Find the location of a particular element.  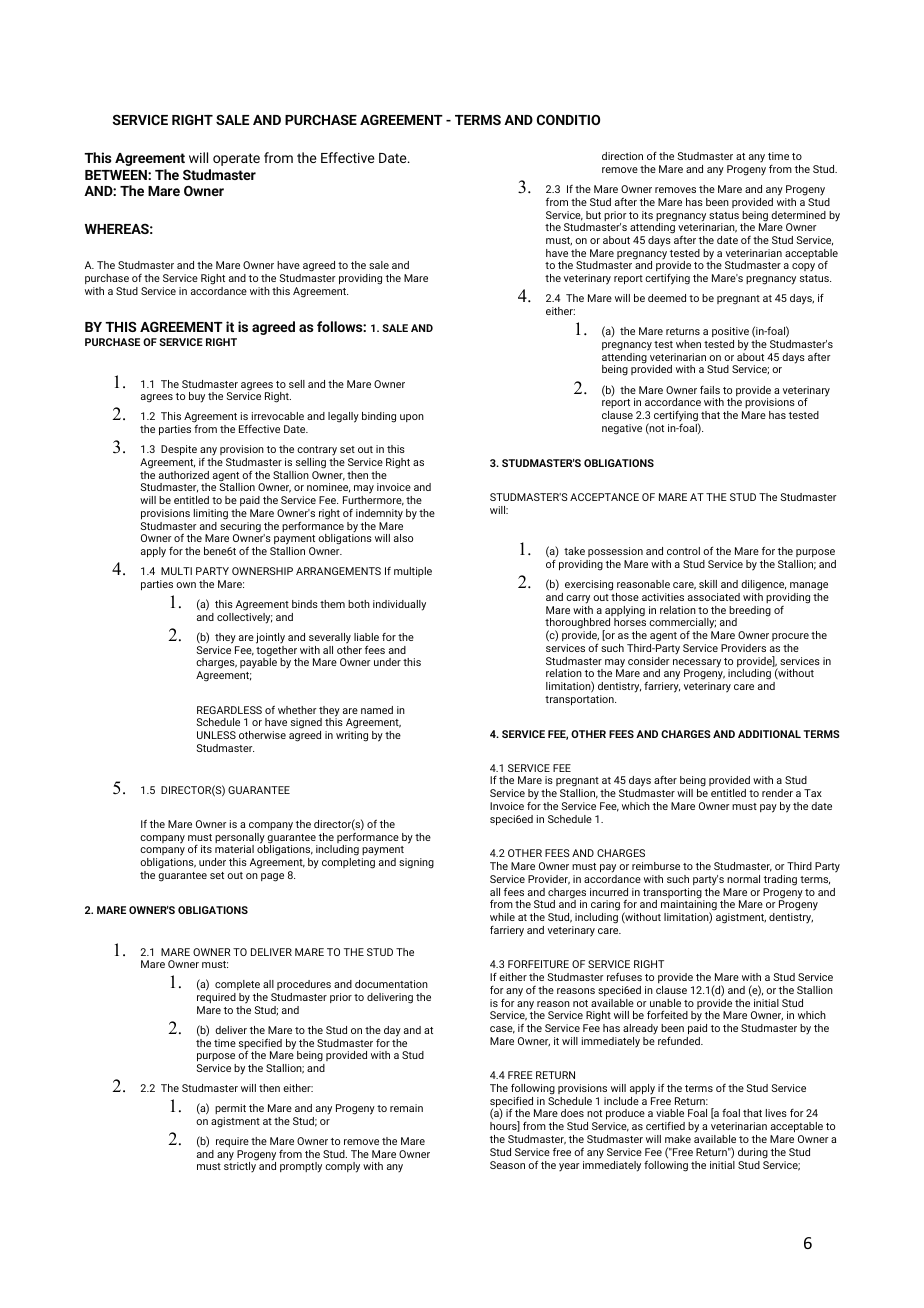

determined is located at coordinates (798, 215).
